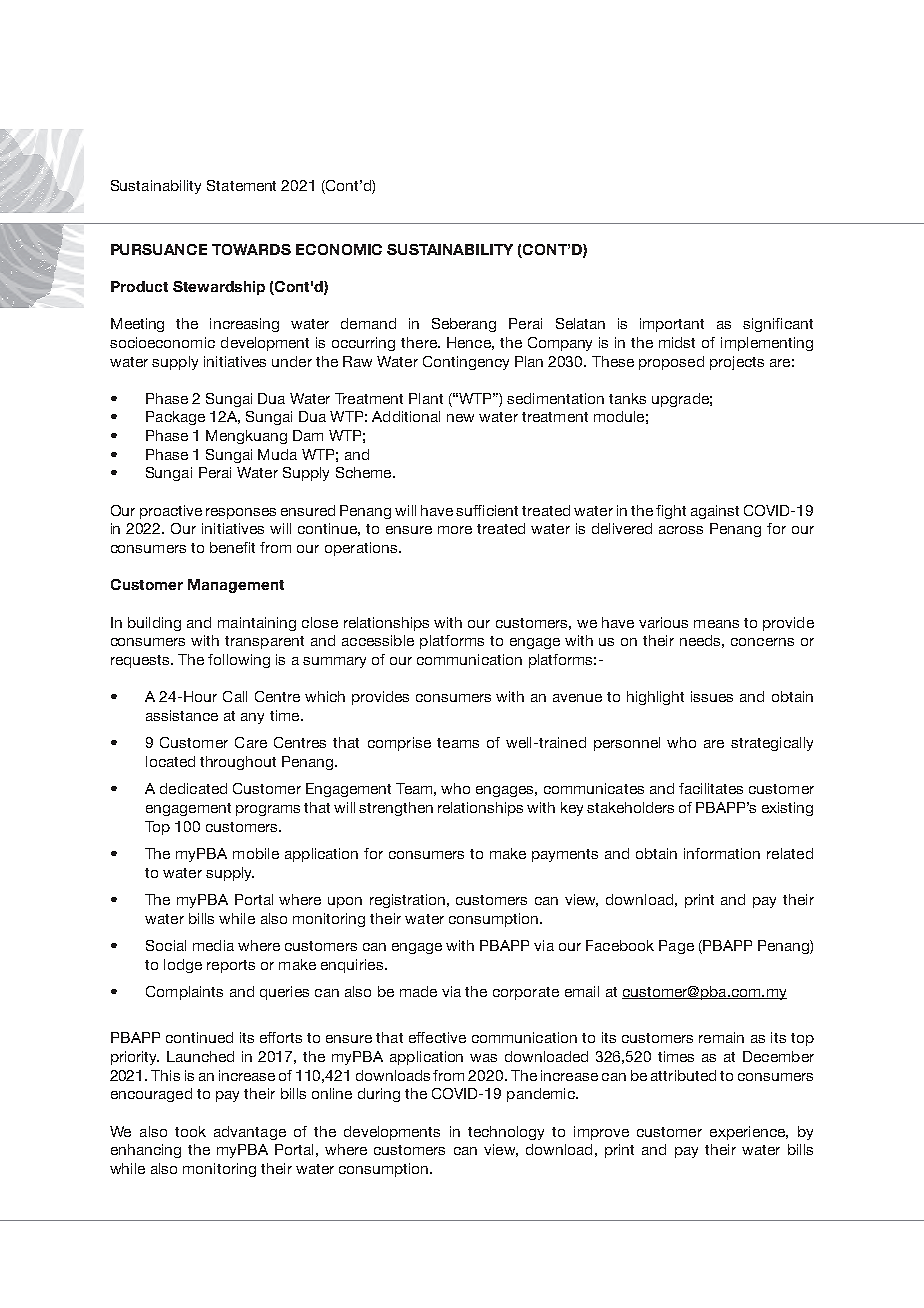 This screenshot has height=1308, width=924. I want to click on new, so click(460, 418).
